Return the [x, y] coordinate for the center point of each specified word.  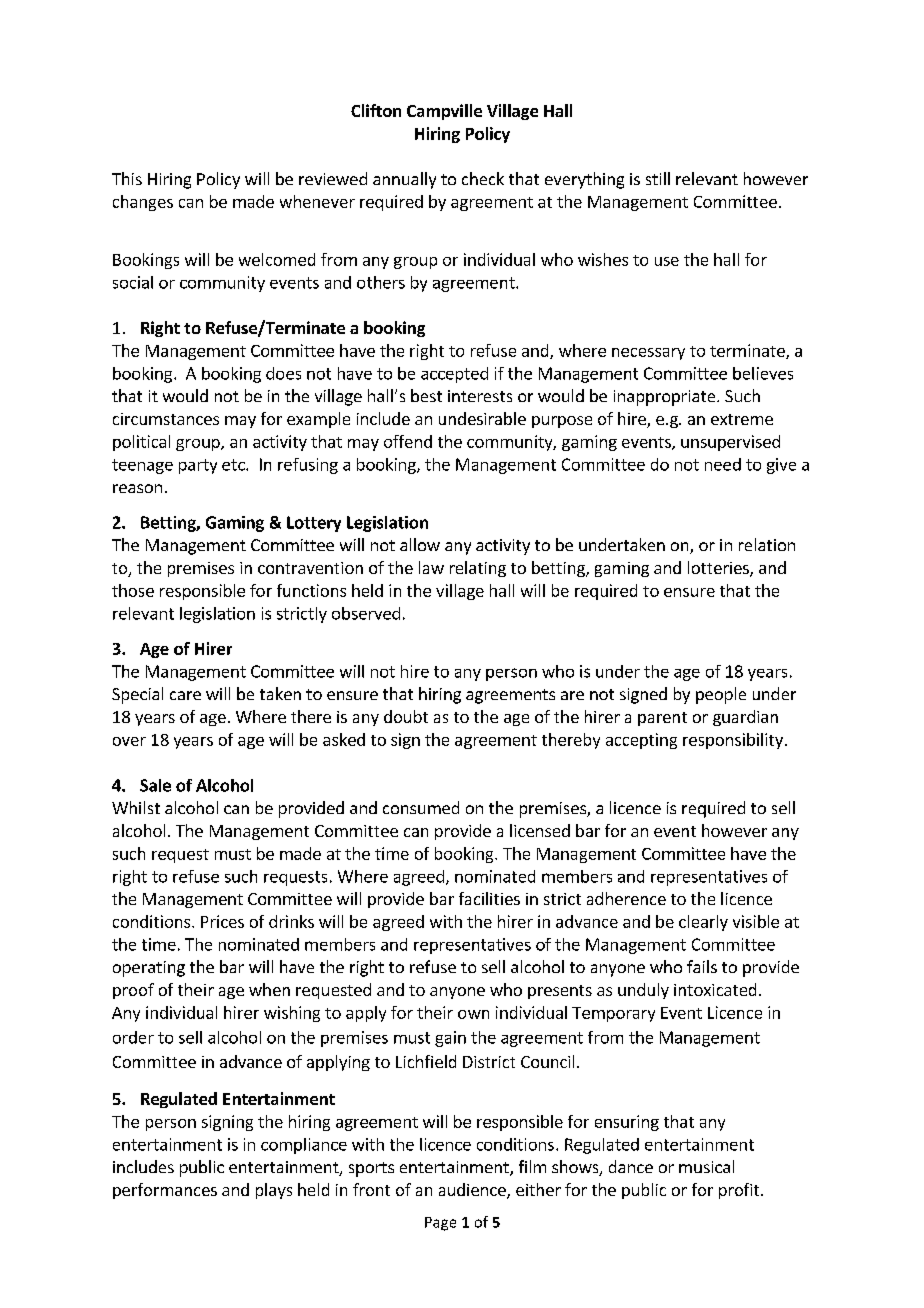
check [483, 178]
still [658, 178]
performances [165, 1191]
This [127, 178]
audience [473, 1191]
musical [706, 1166]
